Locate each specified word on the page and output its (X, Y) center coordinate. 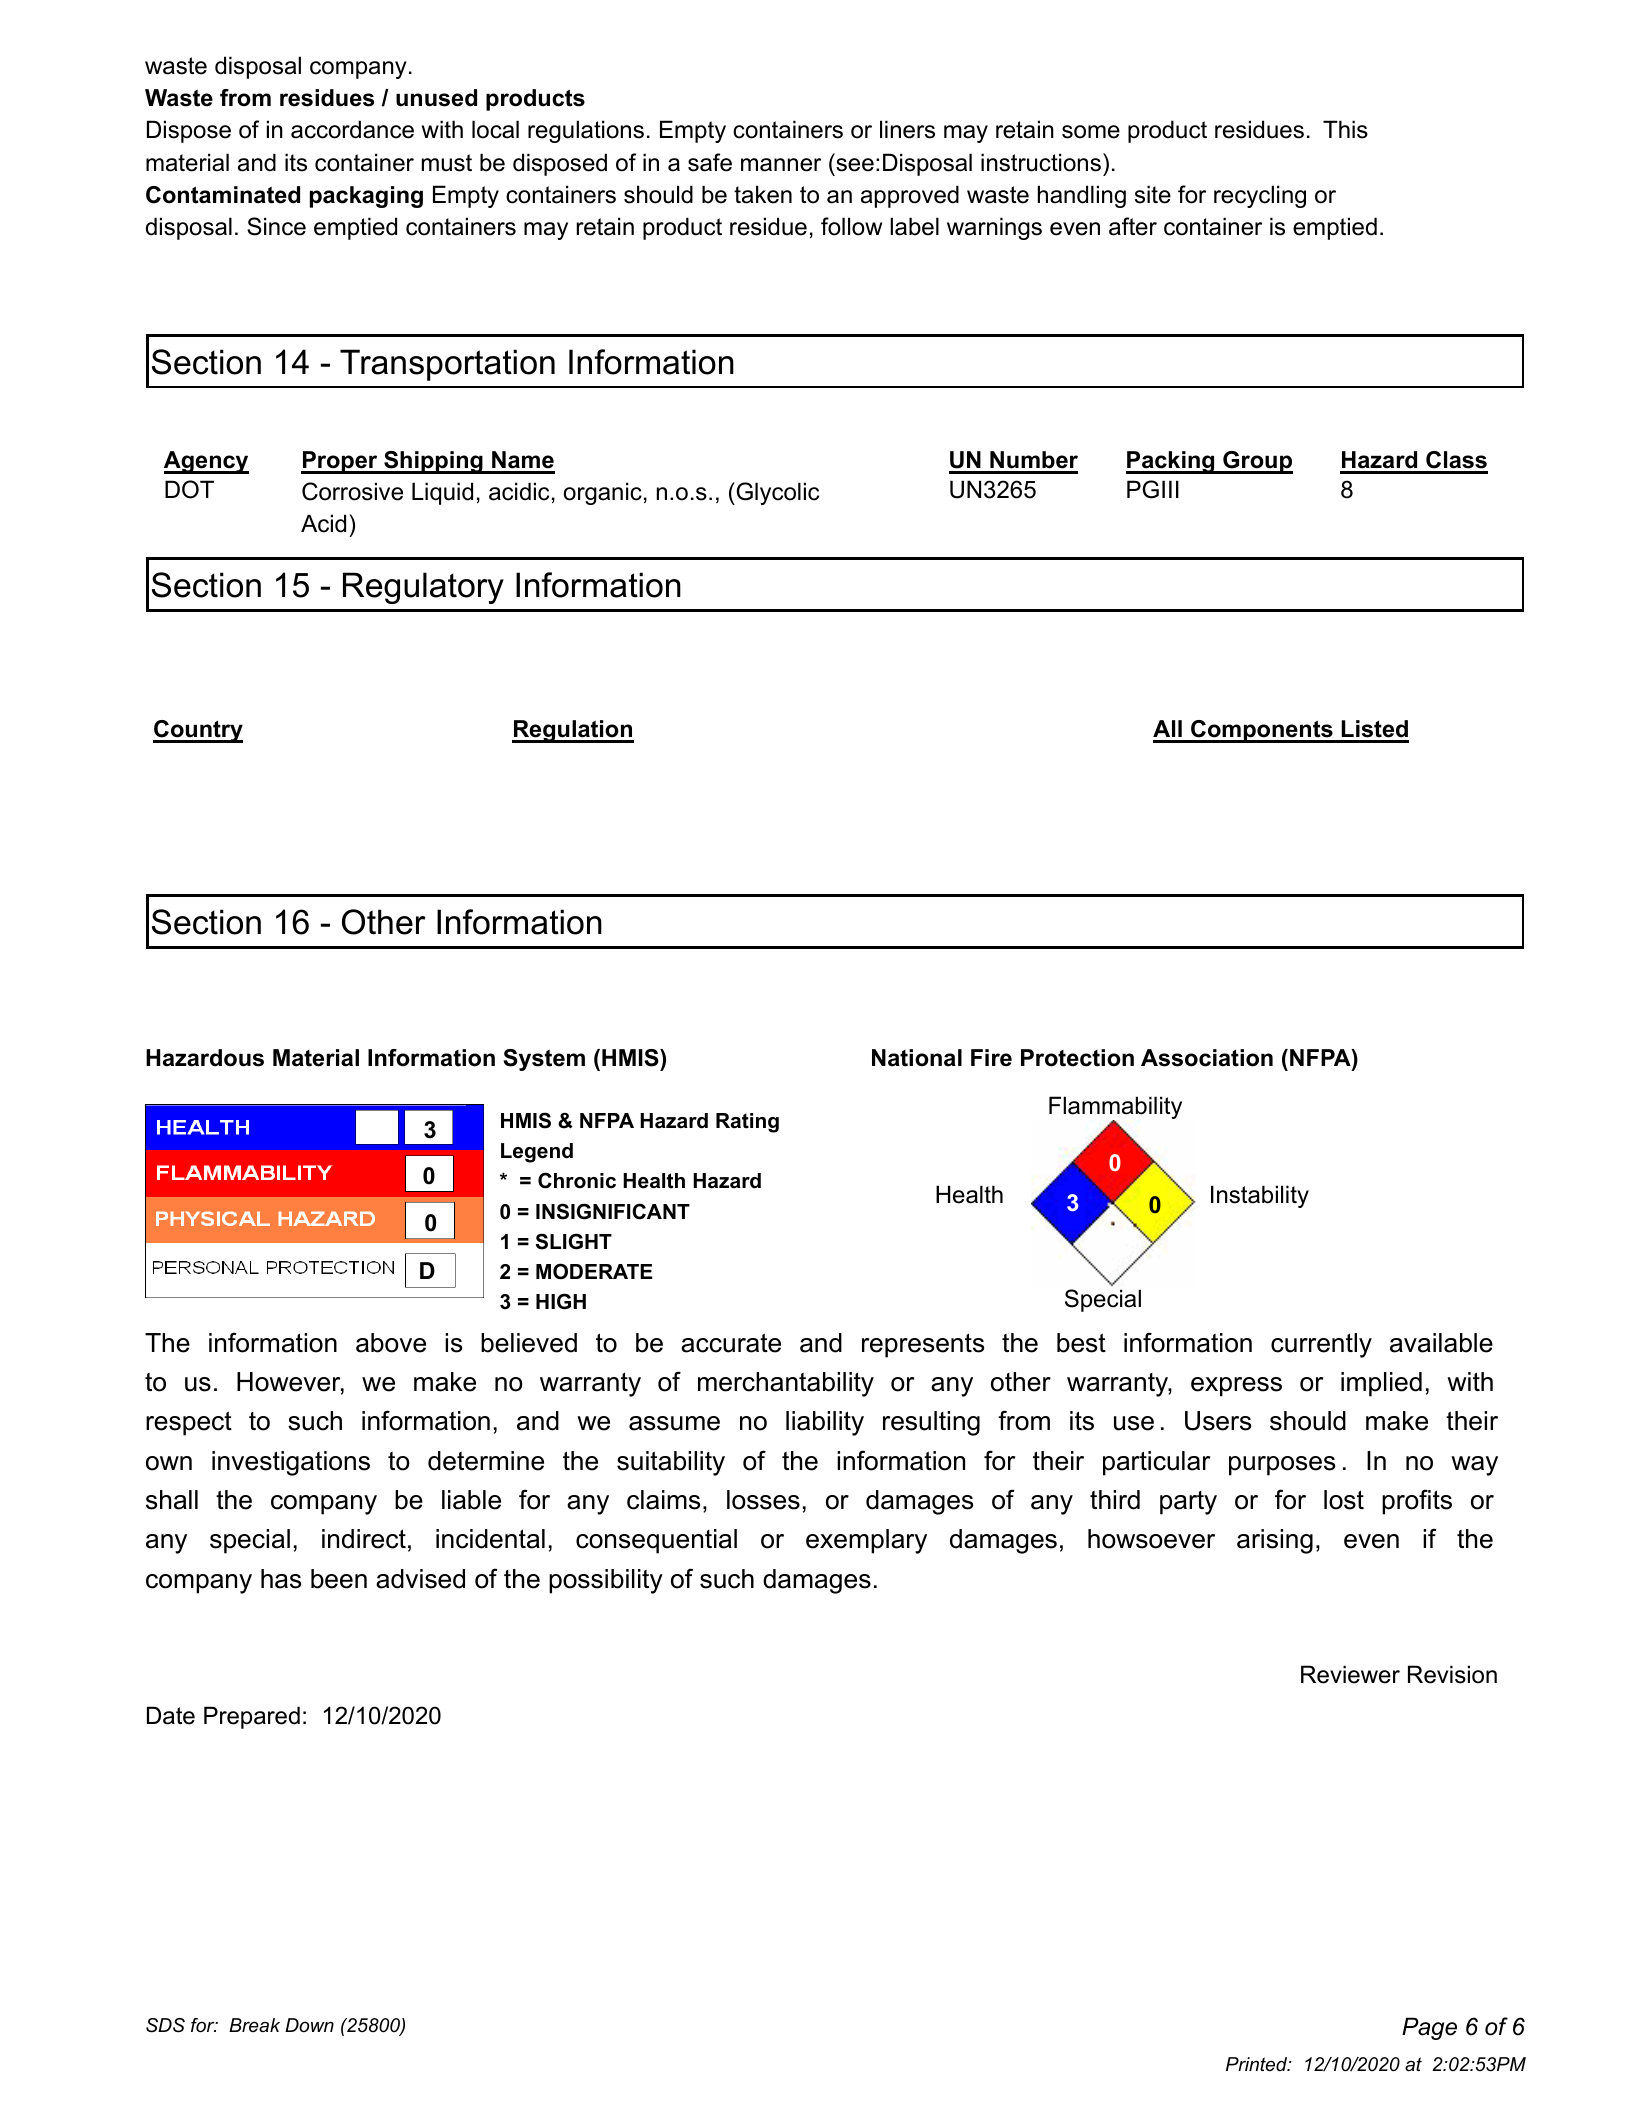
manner (781, 165)
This (1345, 129)
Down (309, 2025)
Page (1429, 2028)
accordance (352, 129)
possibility (606, 1581)
